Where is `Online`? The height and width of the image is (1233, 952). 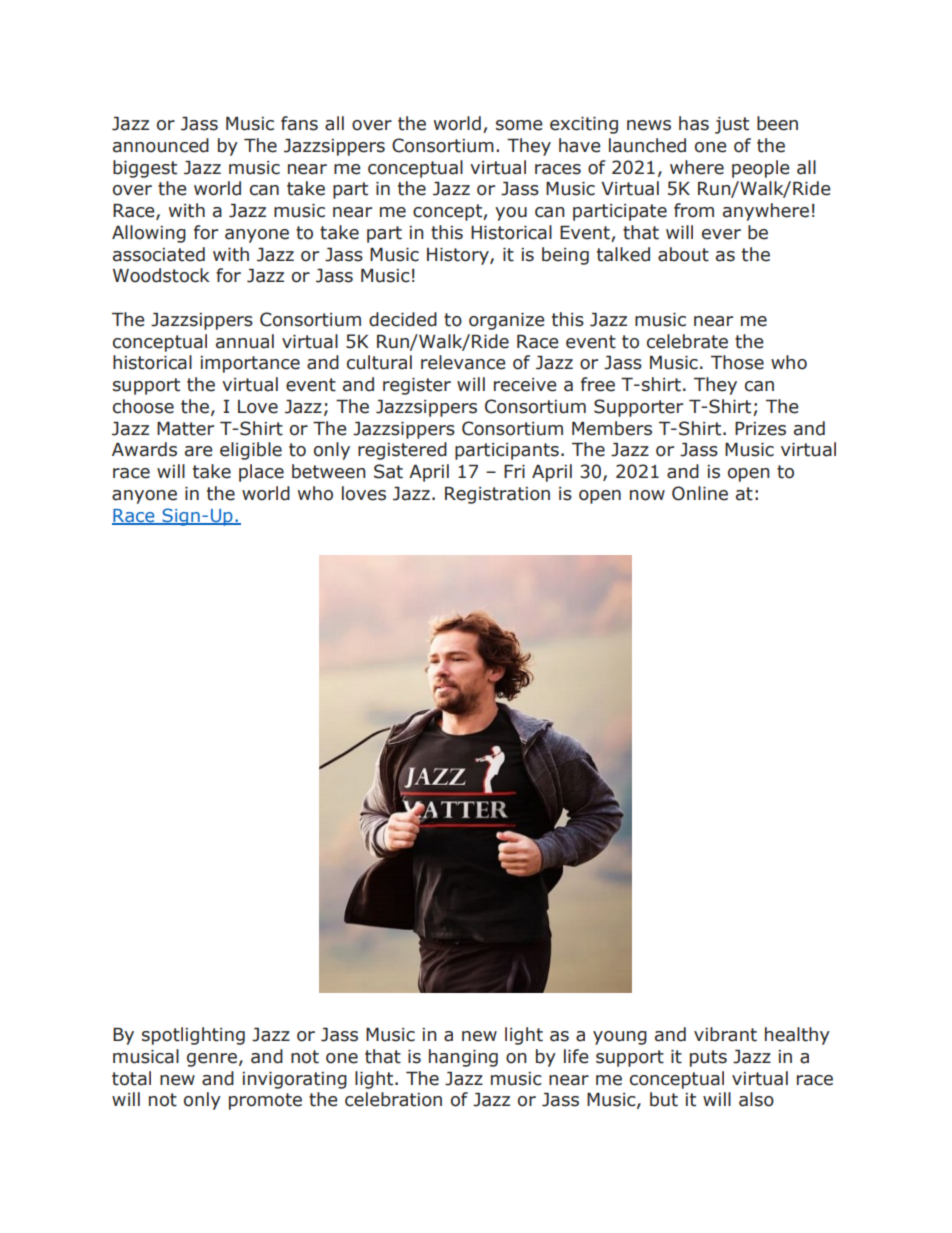 Online is located at coordinates (700, 493).
